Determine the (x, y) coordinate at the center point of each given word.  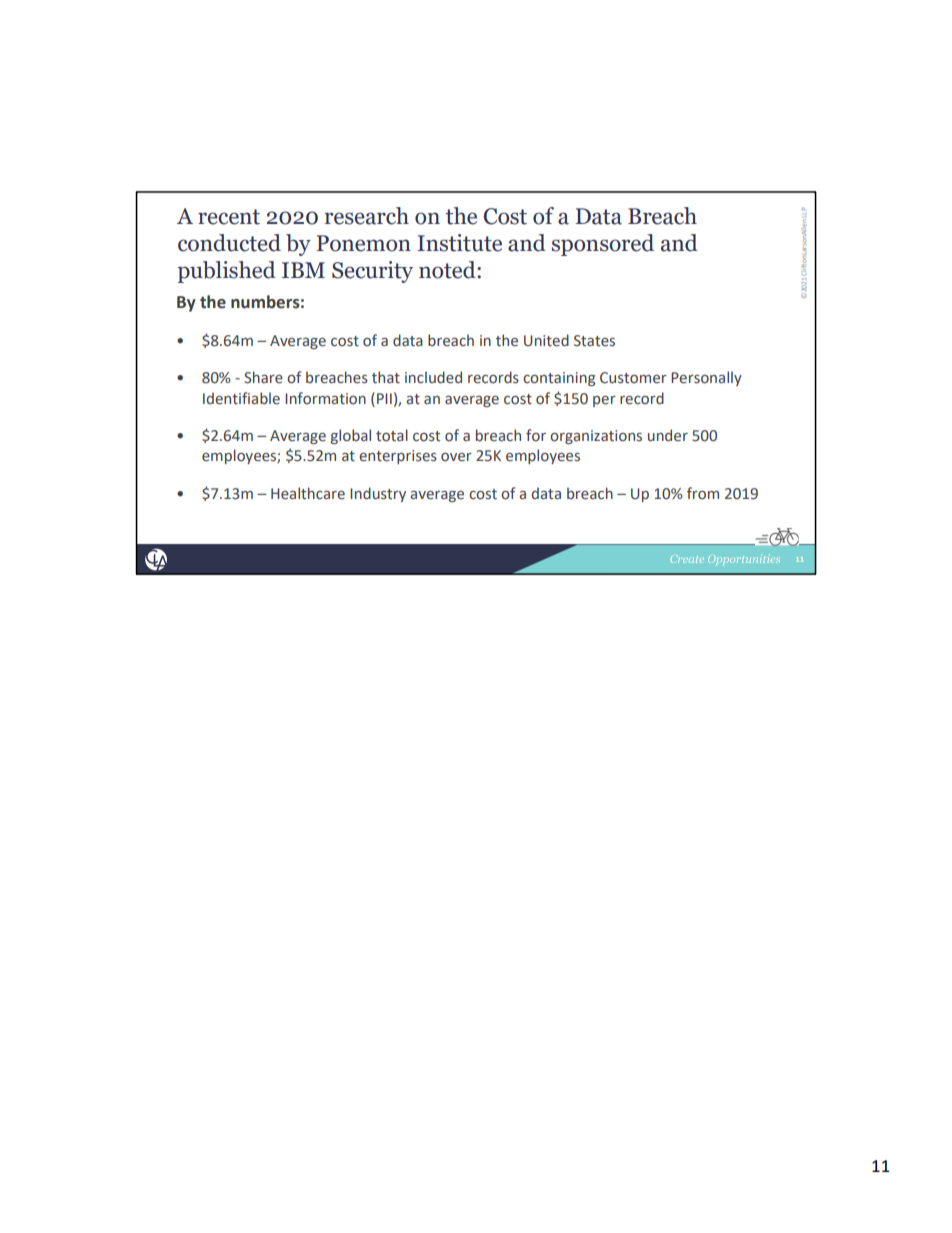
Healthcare (308, 493)
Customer (633, 378)
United (546, 340)
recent (229, 217)
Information (325, 398)
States (594, 341)
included (433, 377)
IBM (303, 270)
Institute (459, 243)
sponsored (603, 245)
